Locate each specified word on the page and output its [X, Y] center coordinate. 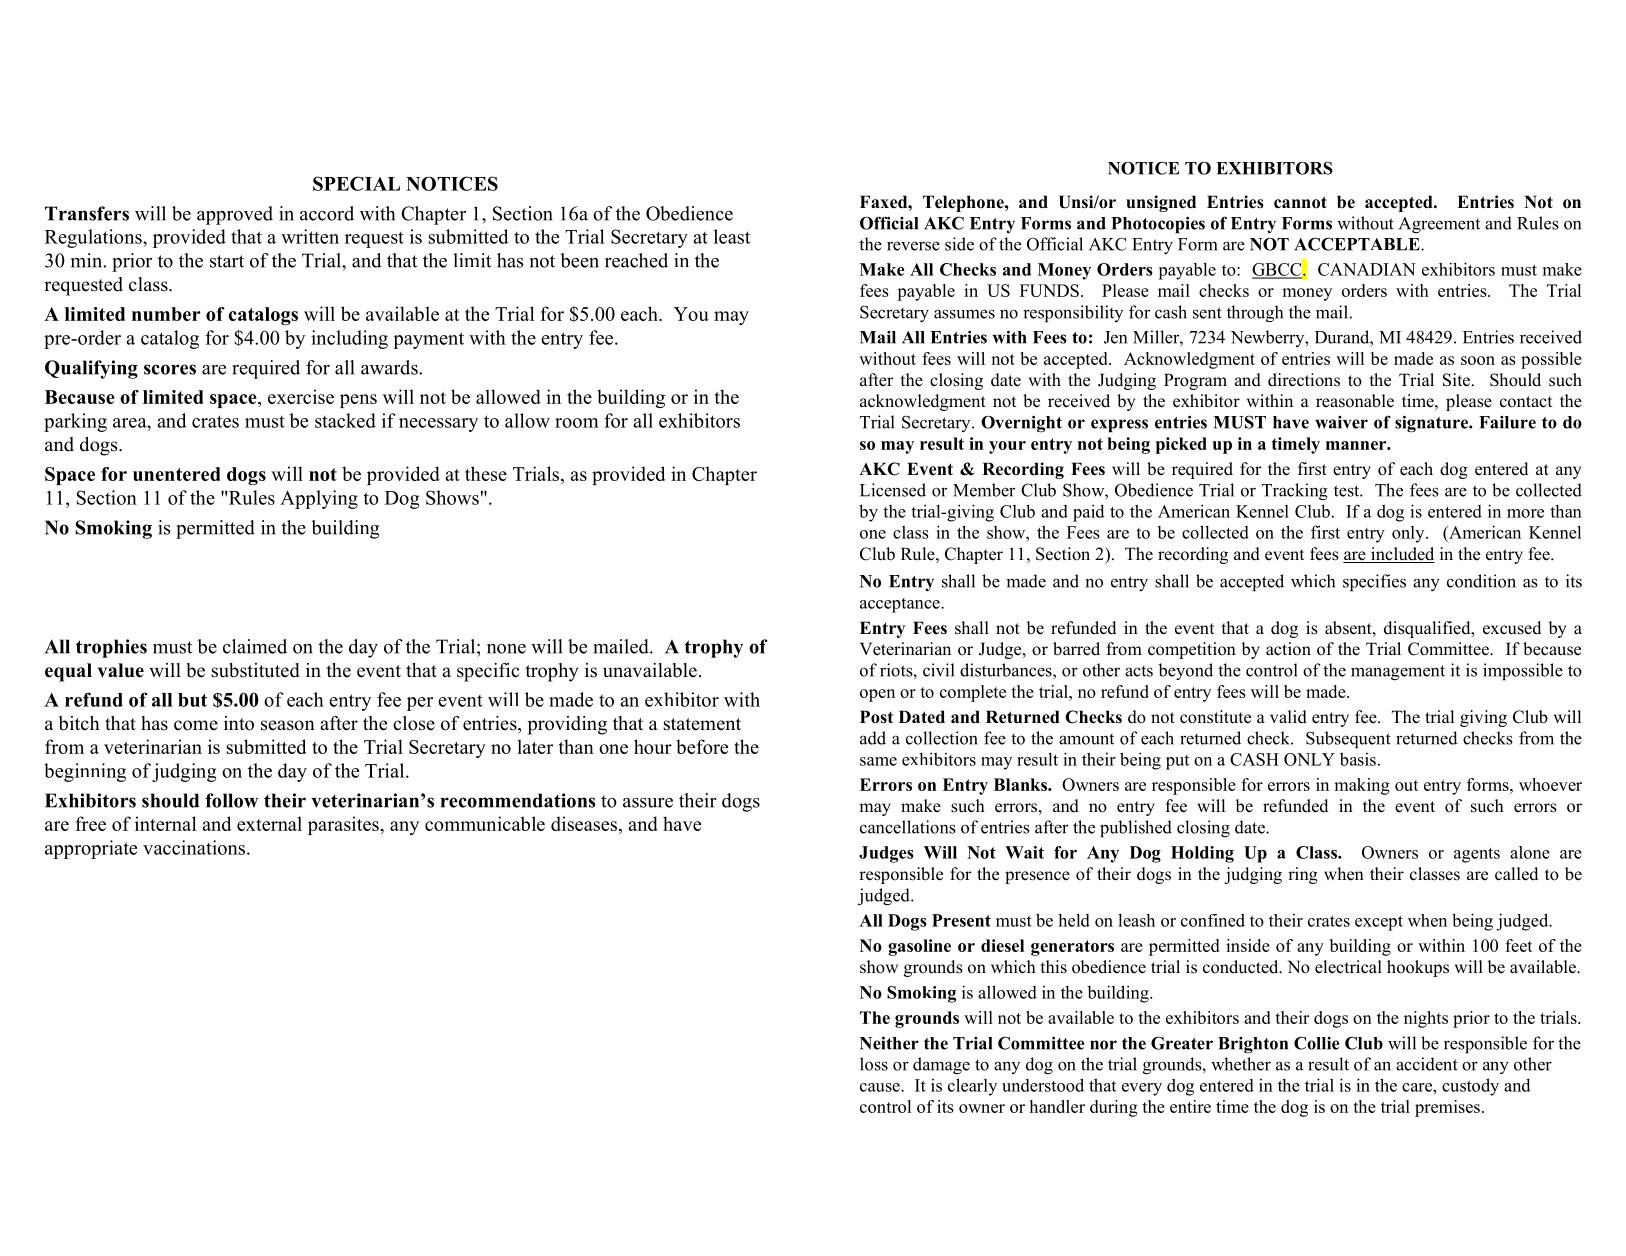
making [1362, 786]
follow [231, 800]
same [878, 761]
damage [941, 1066]
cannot [1300, 202]
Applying [319, 499]
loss [874, 1064]
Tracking [1295, 492]
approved [235, 215]
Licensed [893, 490]
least [732, 236]
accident [1427, 1064]
